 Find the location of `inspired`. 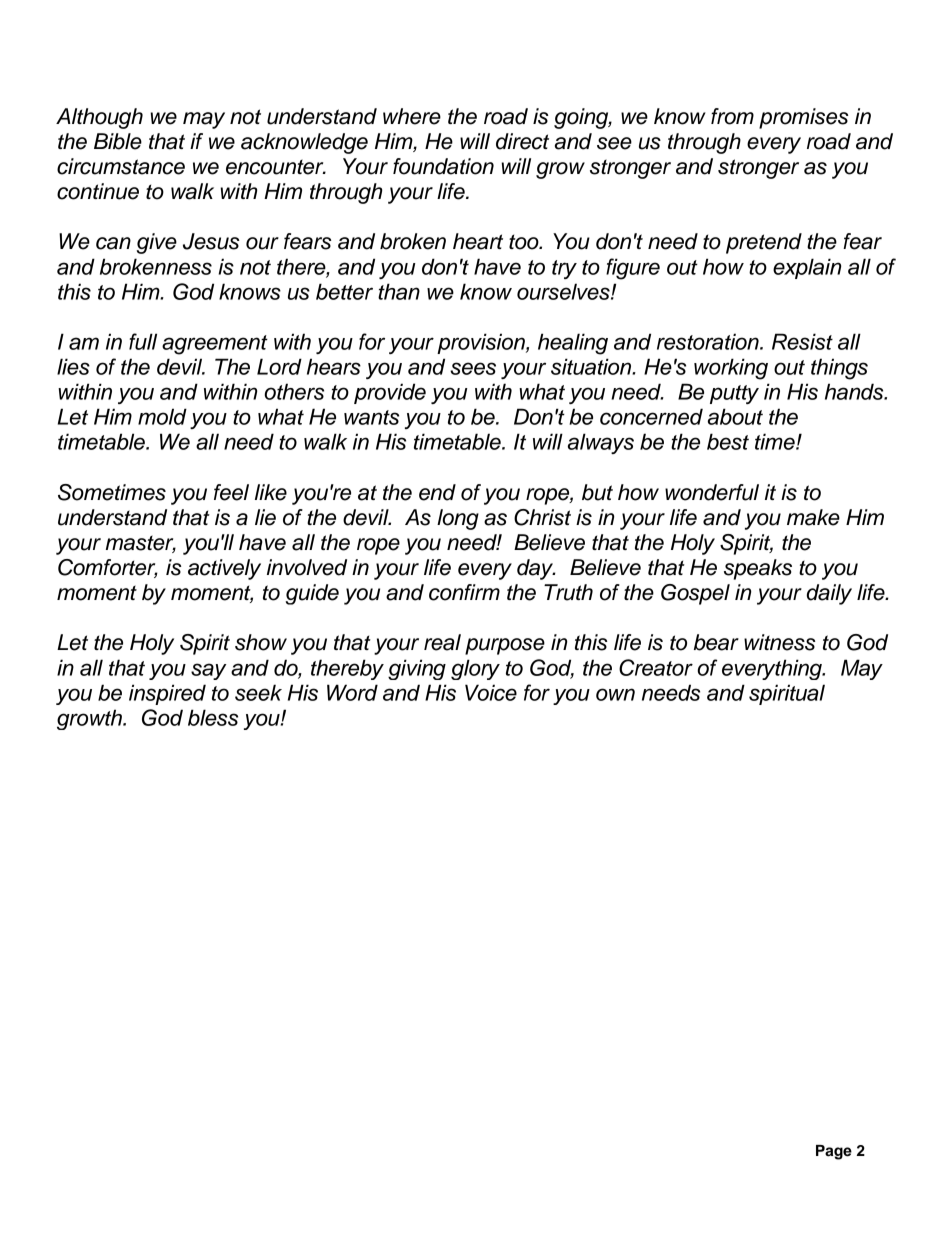

inspired is located at coordinates (167, 694).
